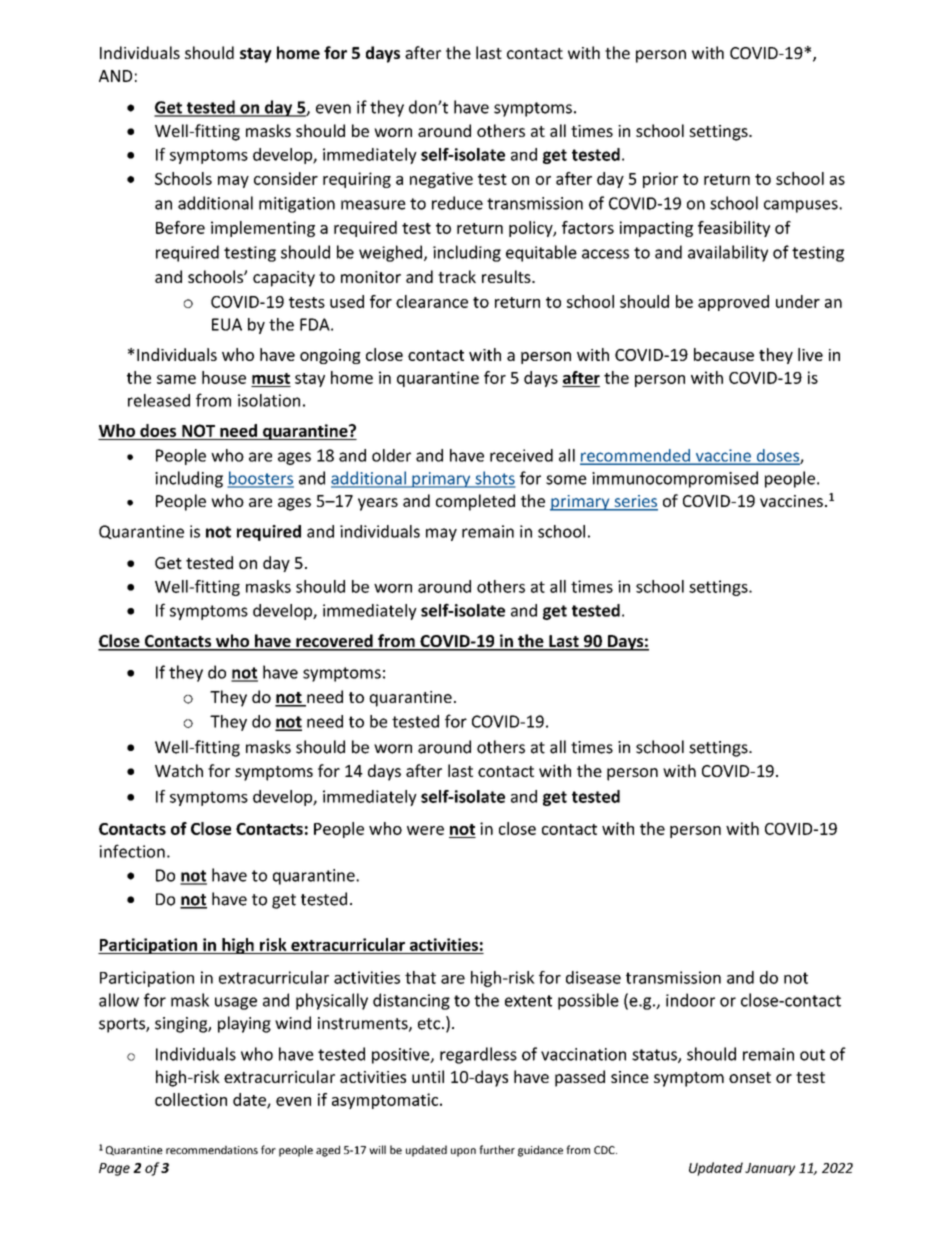 This image has height=1233, width=952. I want to click on series, so click(635, 502).
